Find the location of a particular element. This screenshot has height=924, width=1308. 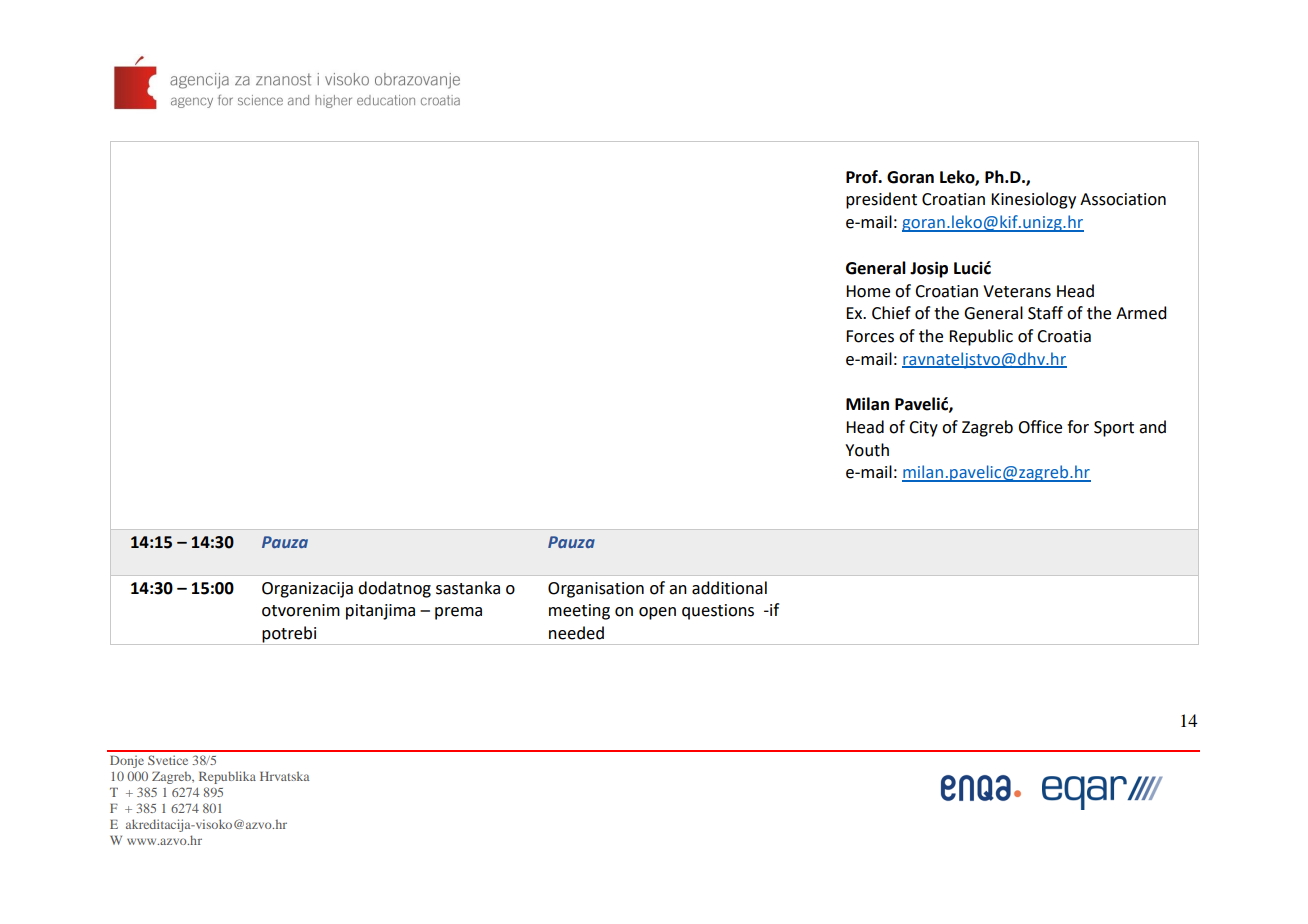

Kinesiology is located at coordinates (1033, 200).
